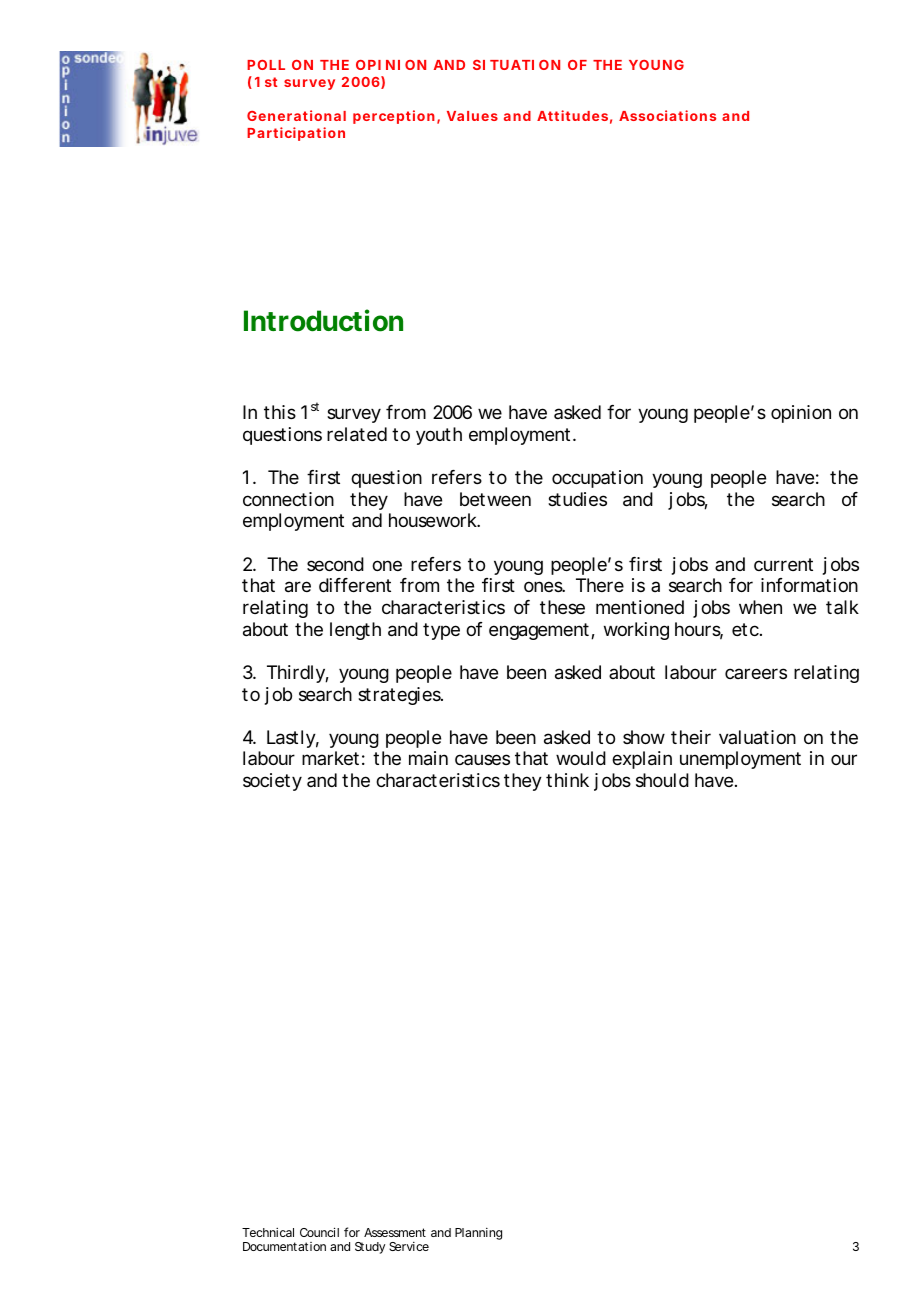 The image size is (924, 1308). Describe the element at coordinates (572, 115) in the screenshot. I see `Attitudes` at that location.
